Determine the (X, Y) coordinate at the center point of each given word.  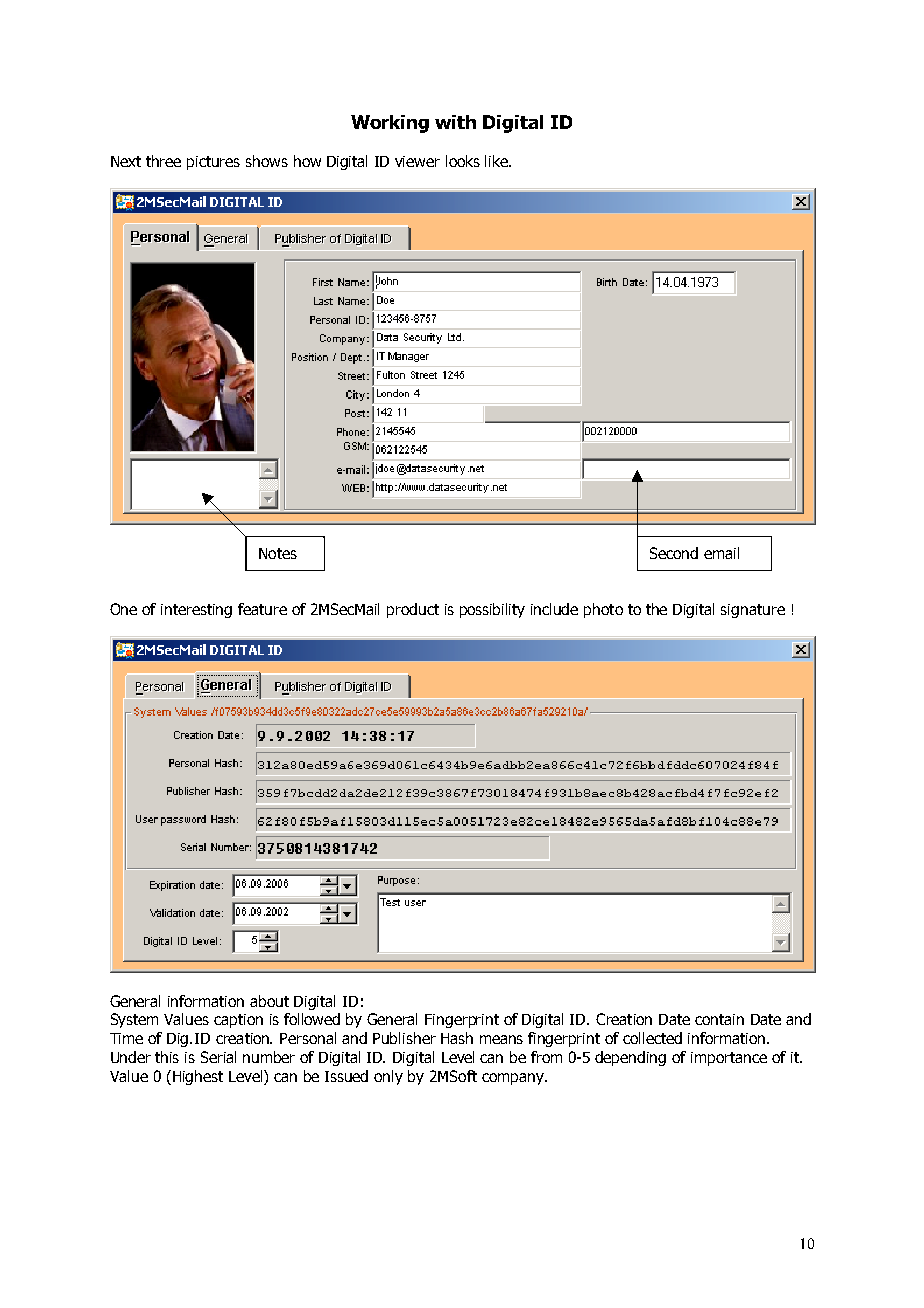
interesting (196, 611)
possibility (492, 610)
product (413, 610)
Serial (218, 1057)
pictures (213, 163)
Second (674, 553)
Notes (278, 553)
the (656, 609)
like (497, 161)
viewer (417, 161)
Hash (457, 1038)
